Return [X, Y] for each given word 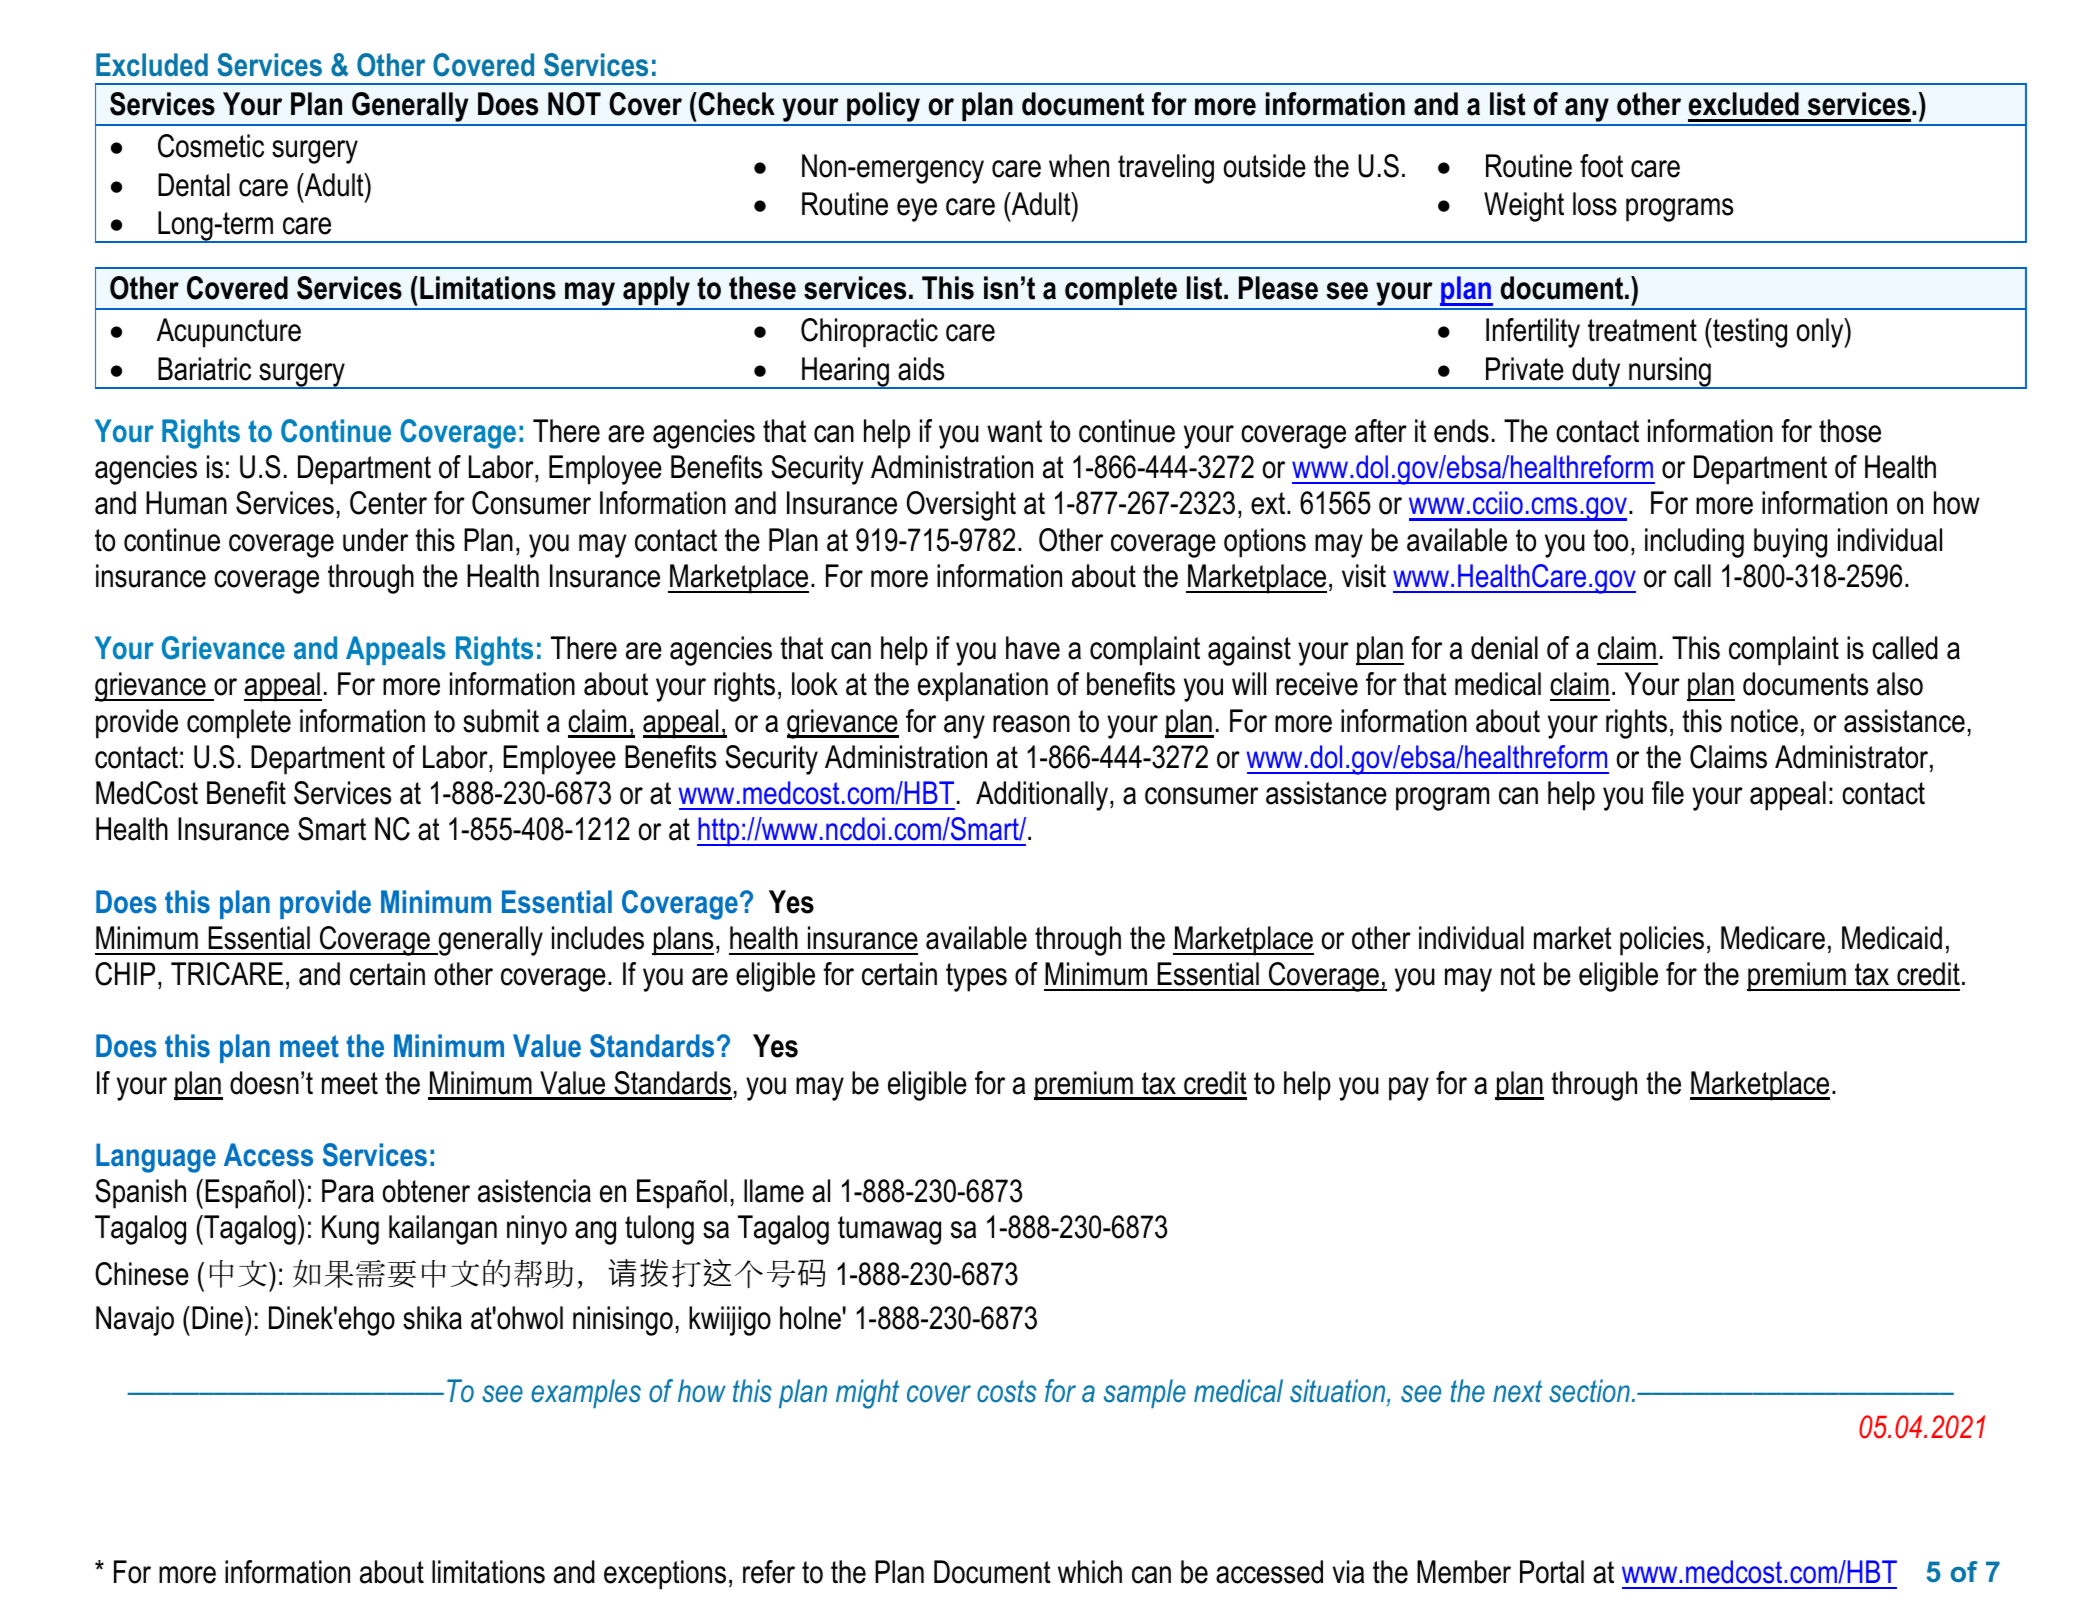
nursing [1670, 373]
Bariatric [204, 369]
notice [1764, 721]
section [1589, 1391]
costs [1006, 1391]
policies [1662, 941]
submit [501, 721]
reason [1031, 724]
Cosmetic [211, 146]
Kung [350, 1230]
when [1079, 166]
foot [1601, 166]
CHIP [125, 974]
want [1014, 431]
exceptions [665, 1575]
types [976, 977]
